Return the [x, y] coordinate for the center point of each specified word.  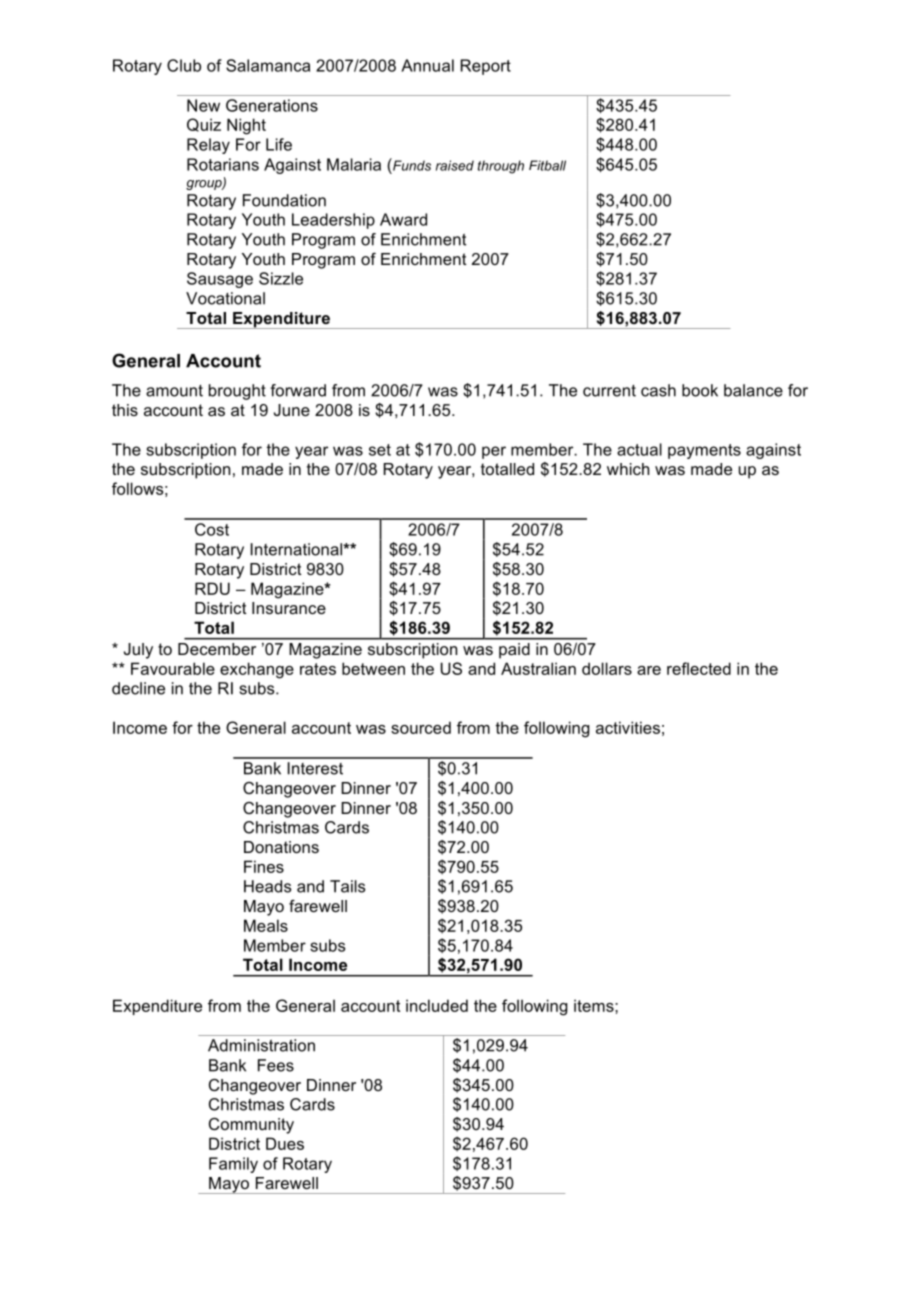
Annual [427, 65]
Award [403, 219]
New [203, 105]
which [628, 469]
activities [628, 727]
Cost [212, 529]
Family [233, 1165]
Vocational [225, 298]
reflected [699, 668]
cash [658, 390]
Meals [266, 925]
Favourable [173, 668]
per [494, 452]
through [501, 167]
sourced [421, 727]
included [437, 1005]
